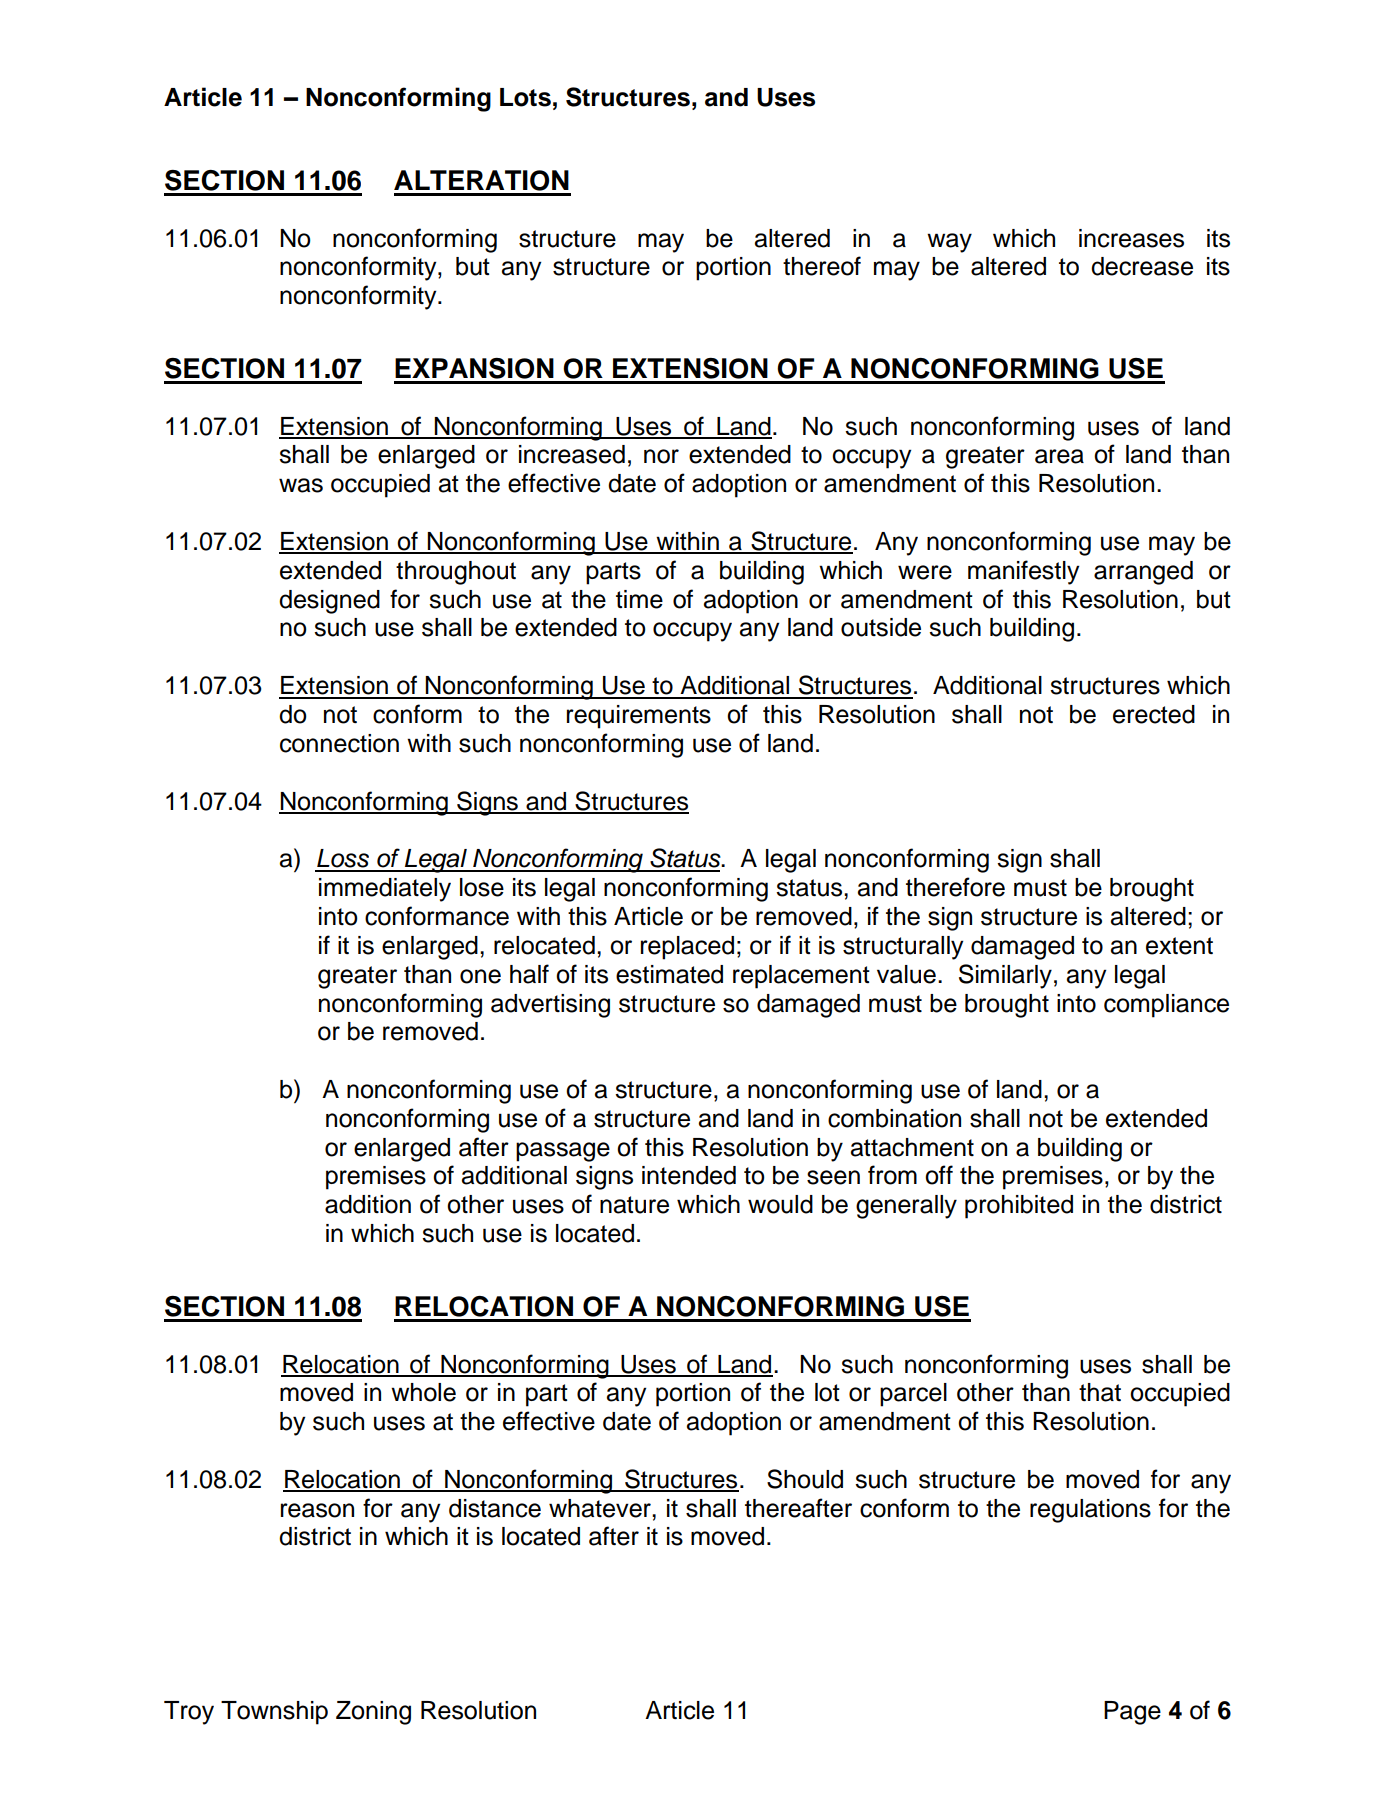 The width and height of the page is (1395, 1806). Describe the element at coordinates (385, 890) in the page. I see `immediately` at that location.
